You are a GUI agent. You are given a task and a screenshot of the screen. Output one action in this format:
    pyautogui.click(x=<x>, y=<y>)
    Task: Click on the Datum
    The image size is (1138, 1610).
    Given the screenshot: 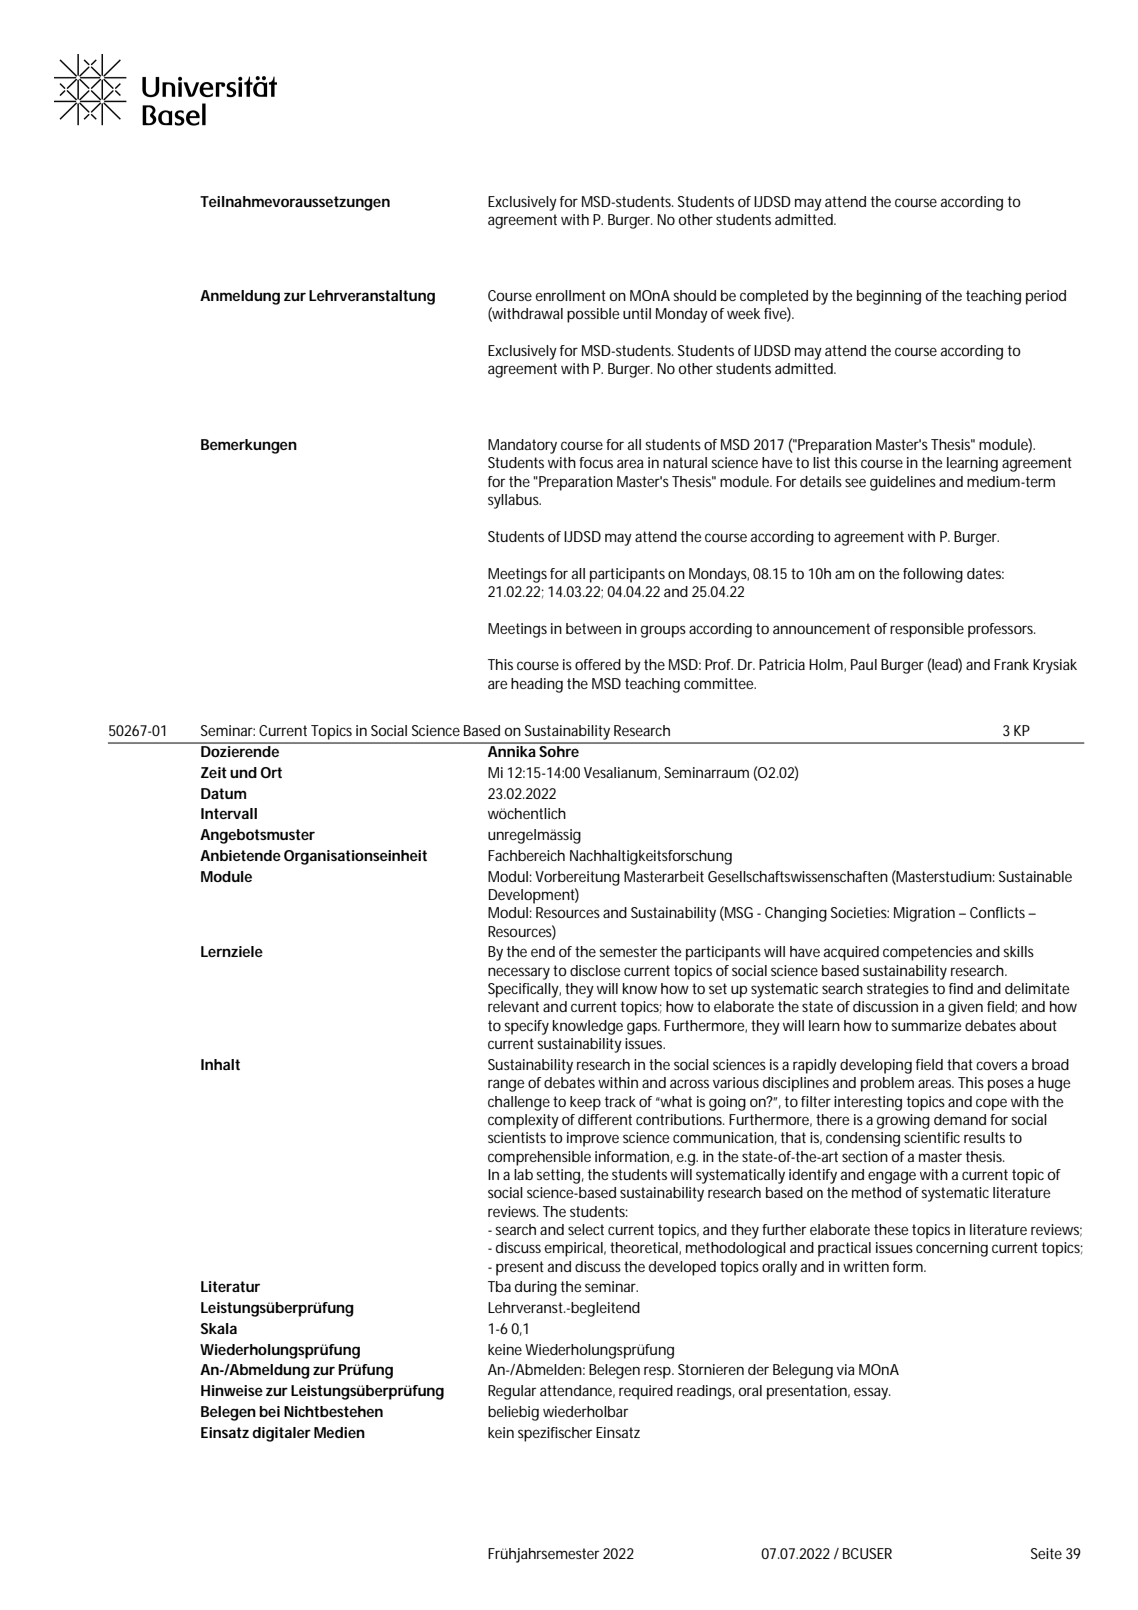 What is the action you would take?
    pyautogui.click(x=223, y=793)
